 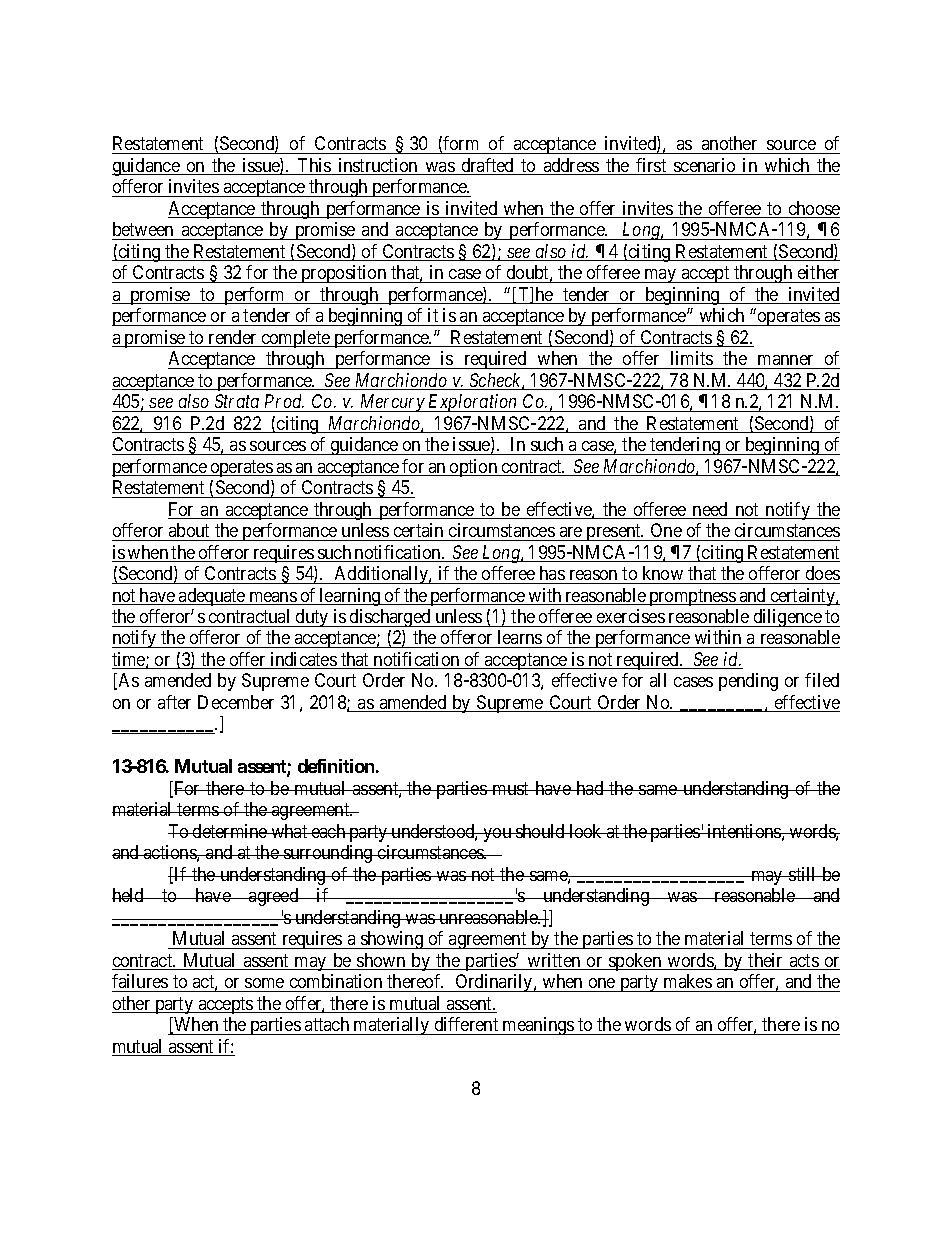 What do you see at coordinates (487, 166) in the page?
I see `drafted` at bounding box center [487, 166].
